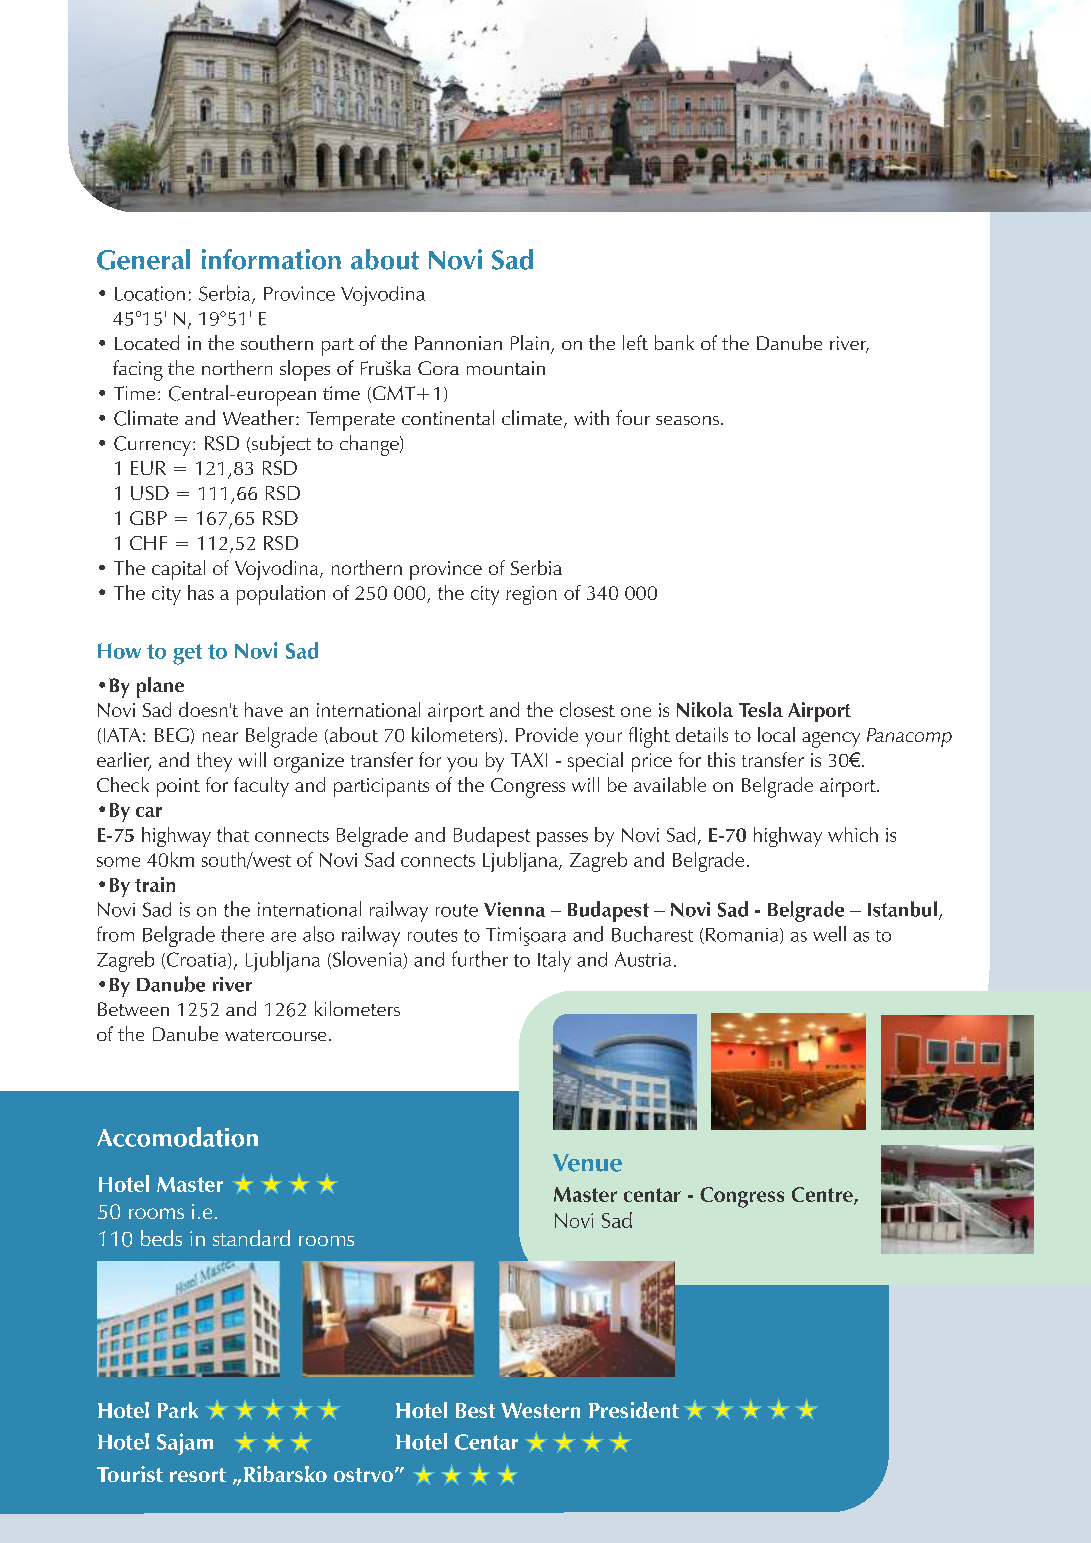 This page has width=1091, height=1543. What do you see at coordinates (530, 342) in the page?
I see `Plain` at bounding box center [530, 342].
